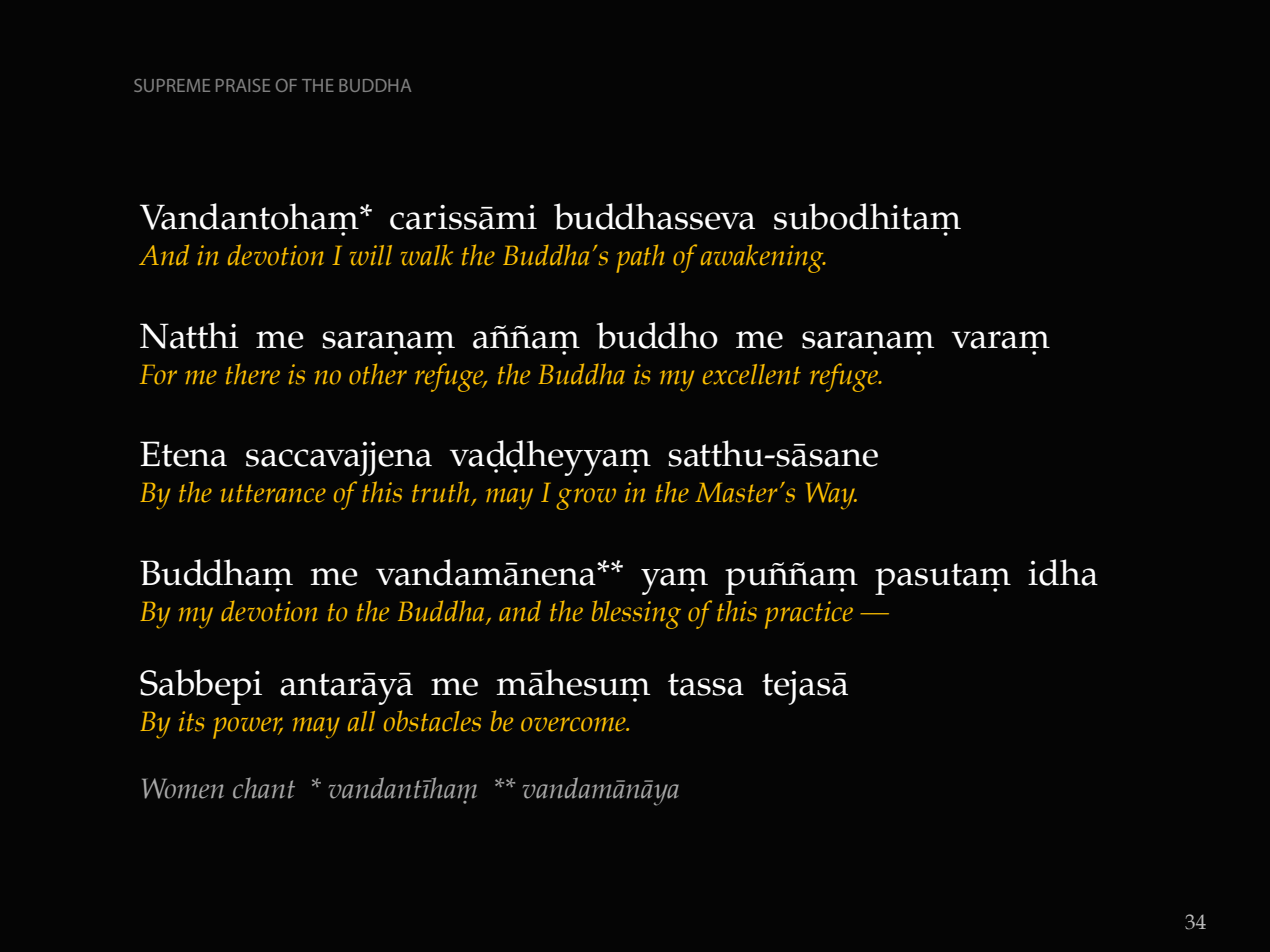 Image resolution: width=1270 pixels, height=952 pixels. I want to click on obstacles, so click(432, 721).
